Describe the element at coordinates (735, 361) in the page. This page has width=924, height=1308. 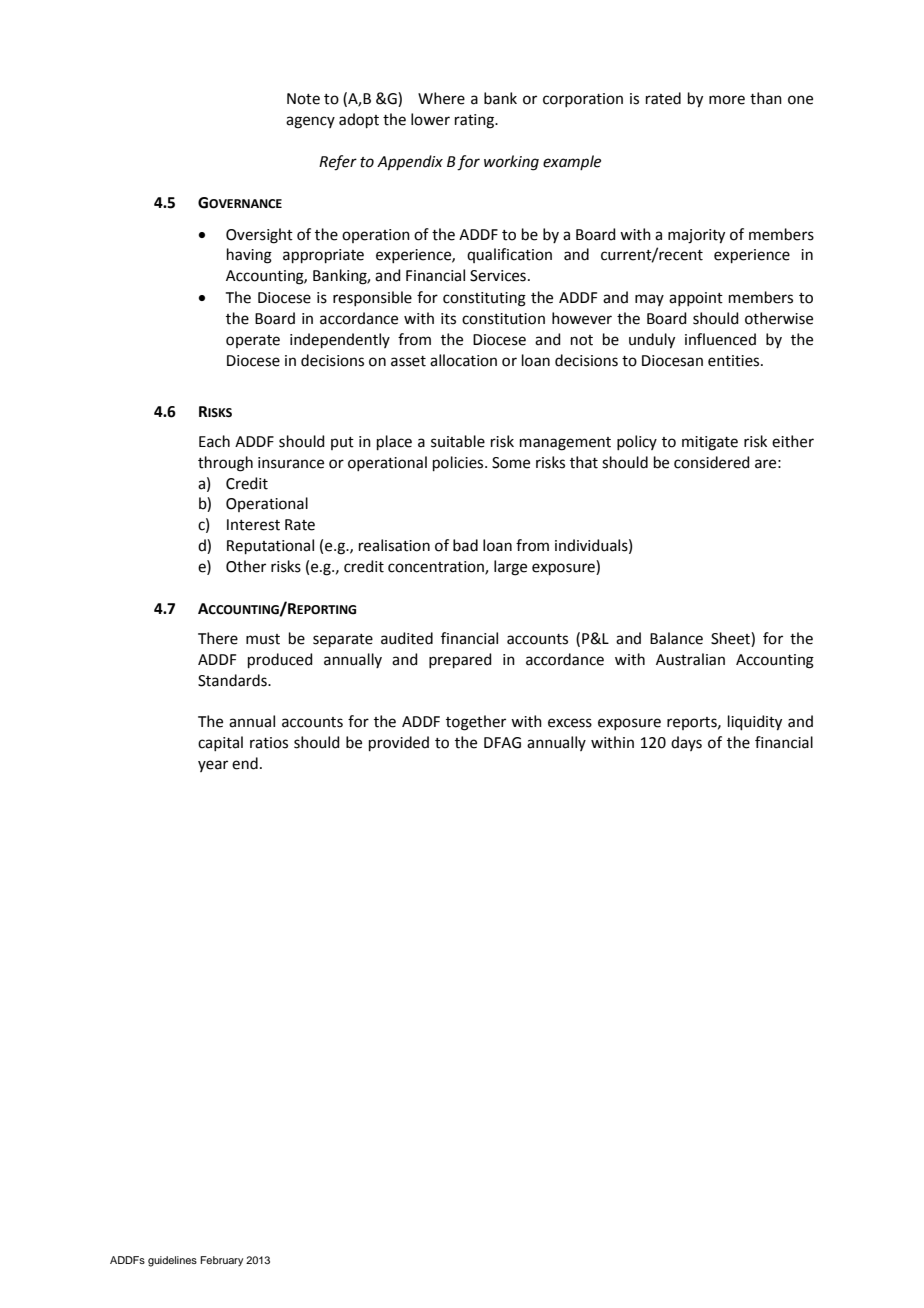
I see `entities` at that location.
